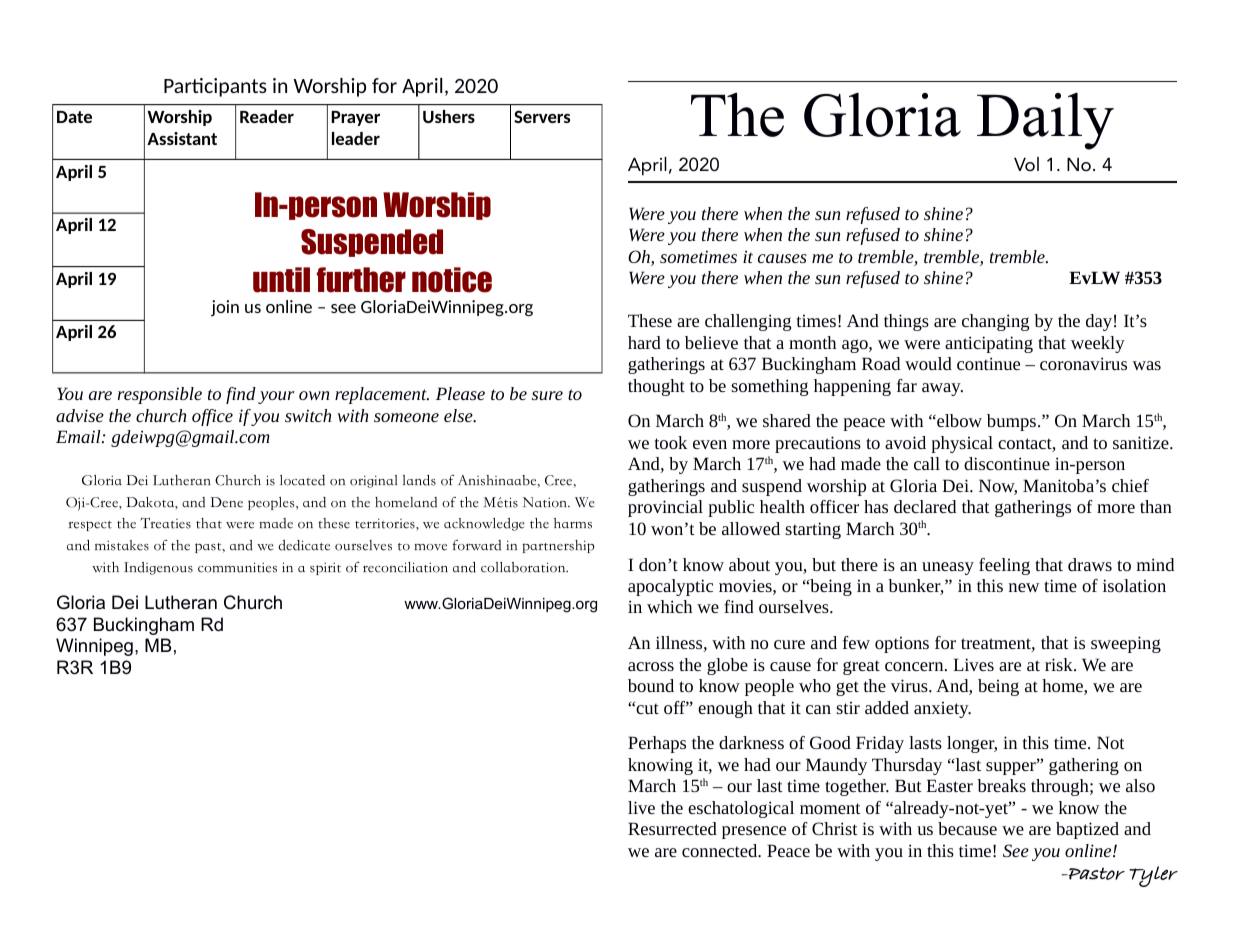  What do you see at coordinates (1045, 121) in the screenshot?
I see `Daily` at bounding box center [1045, 121].
